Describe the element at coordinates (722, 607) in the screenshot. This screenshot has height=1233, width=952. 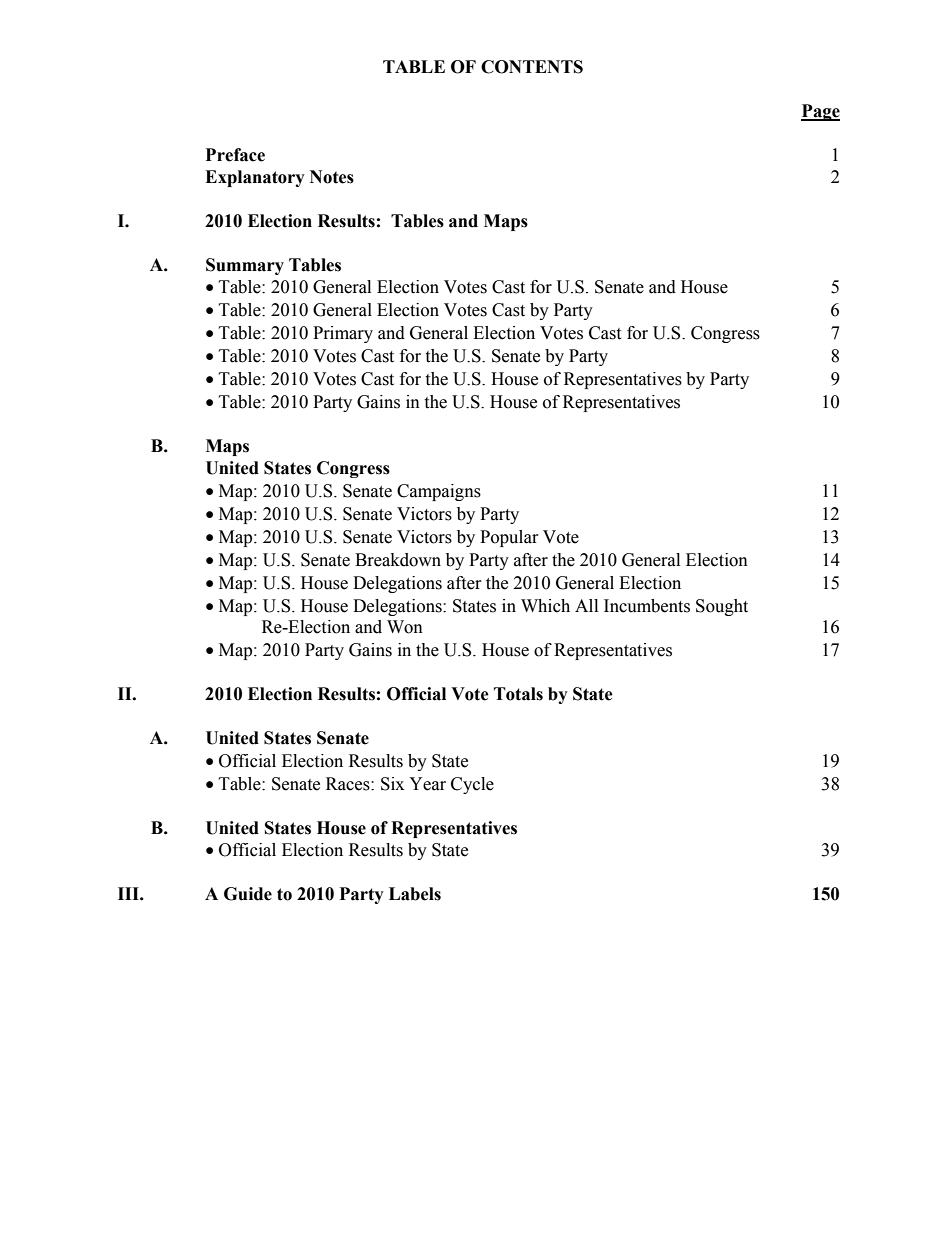
I see `Sought` at that location.
